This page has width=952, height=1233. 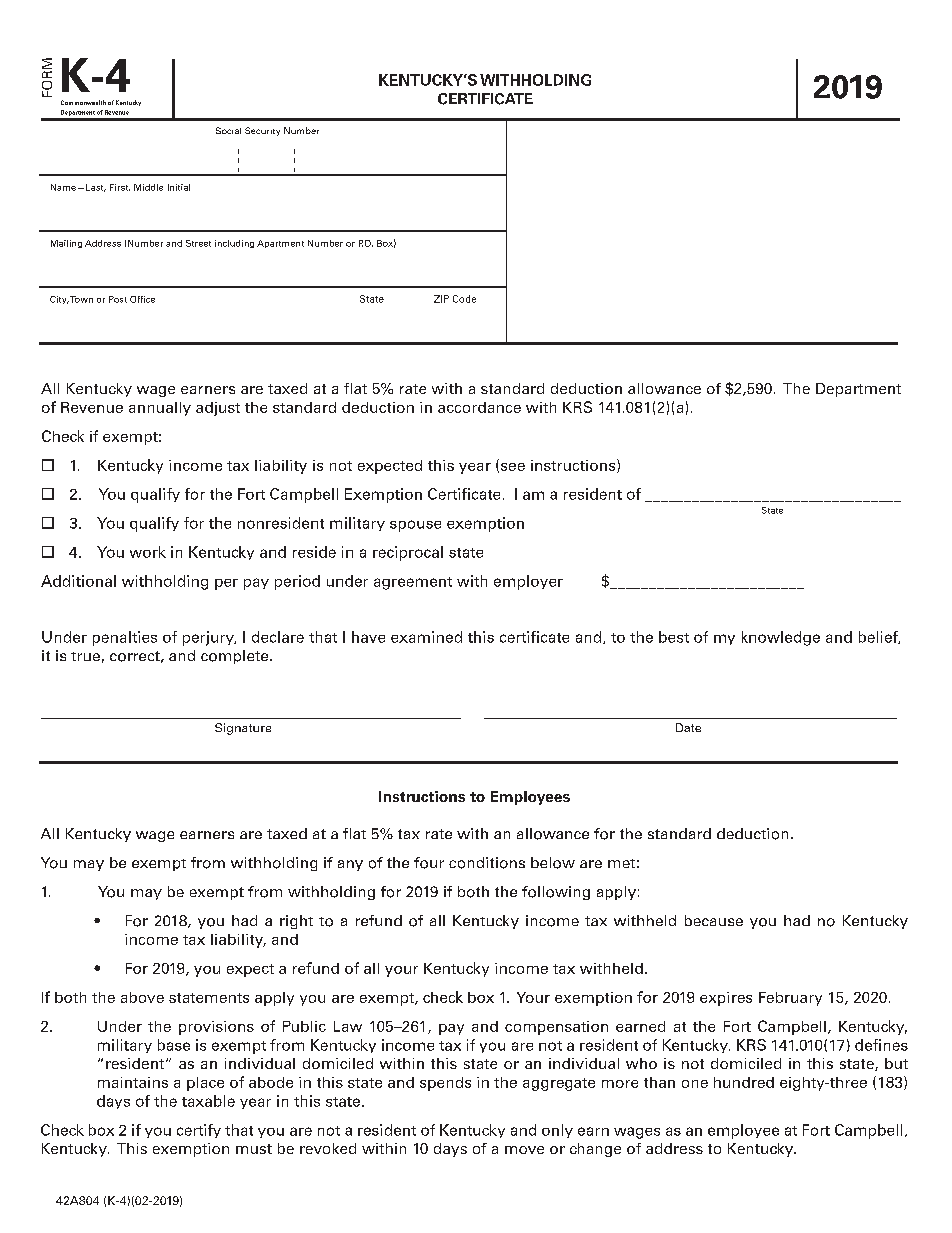 I want to click on annually, so click(x=160, y=409).
